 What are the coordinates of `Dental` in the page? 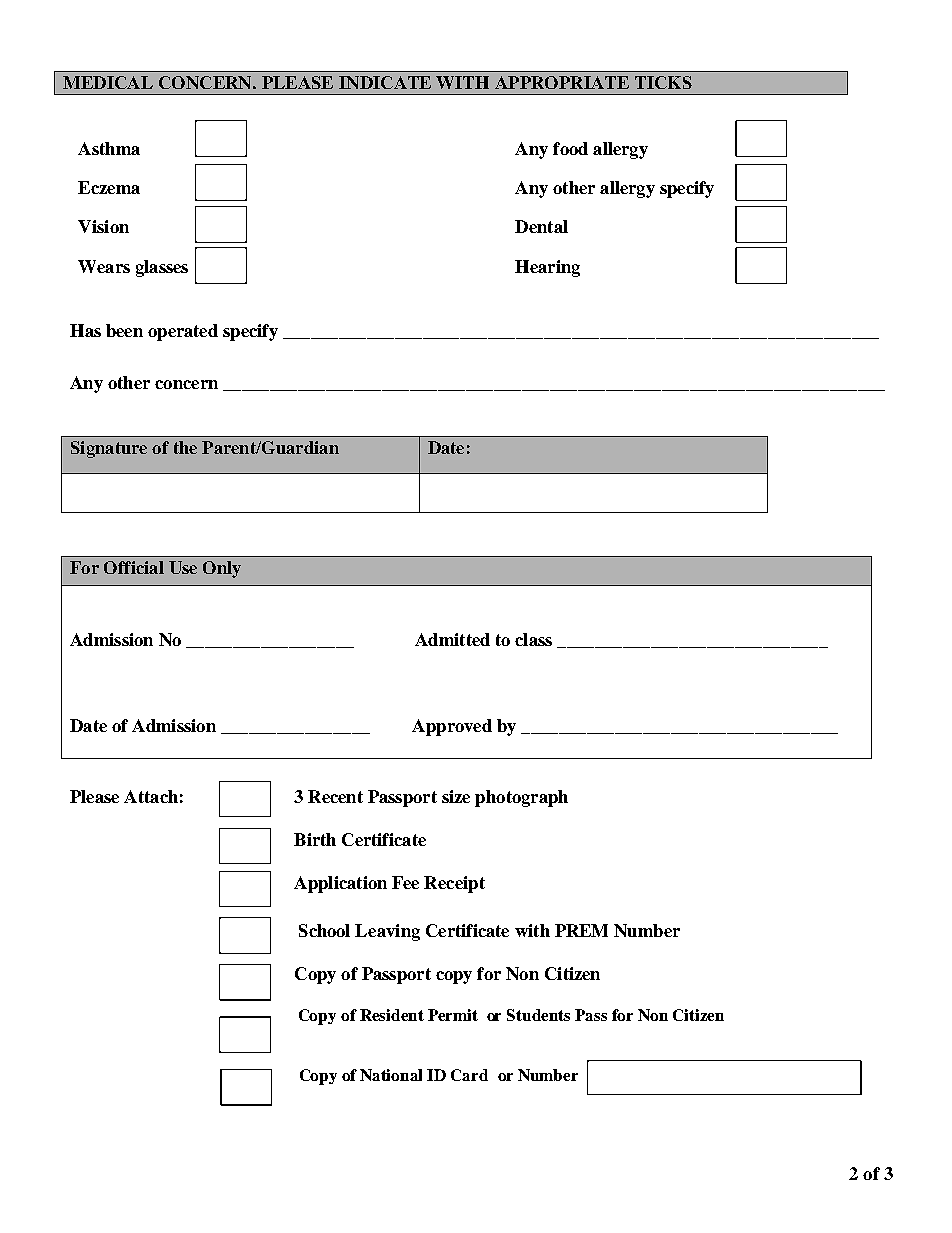 It's located at (541, 226).
